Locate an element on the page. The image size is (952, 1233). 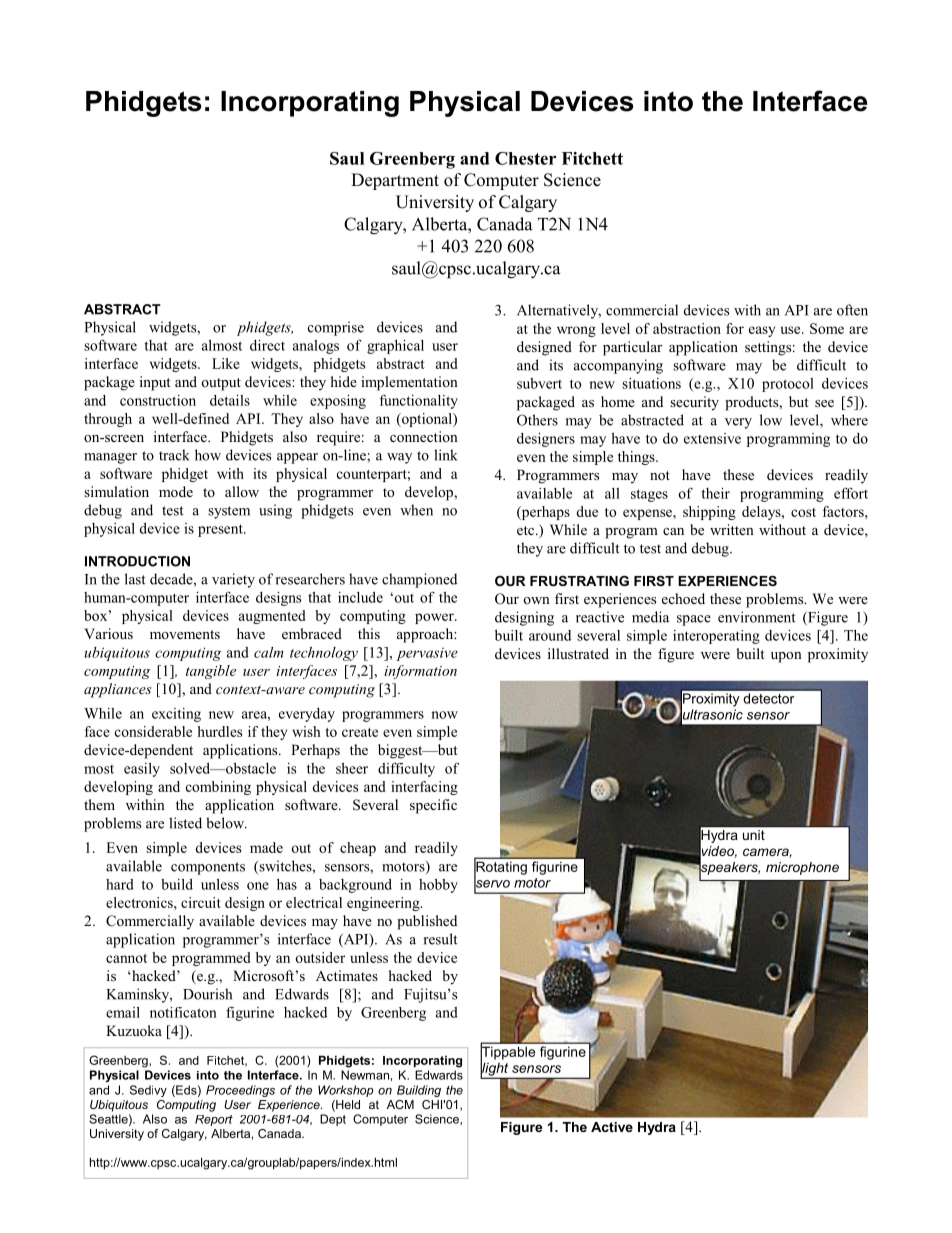
Department is located at coordinates (395, 181).
